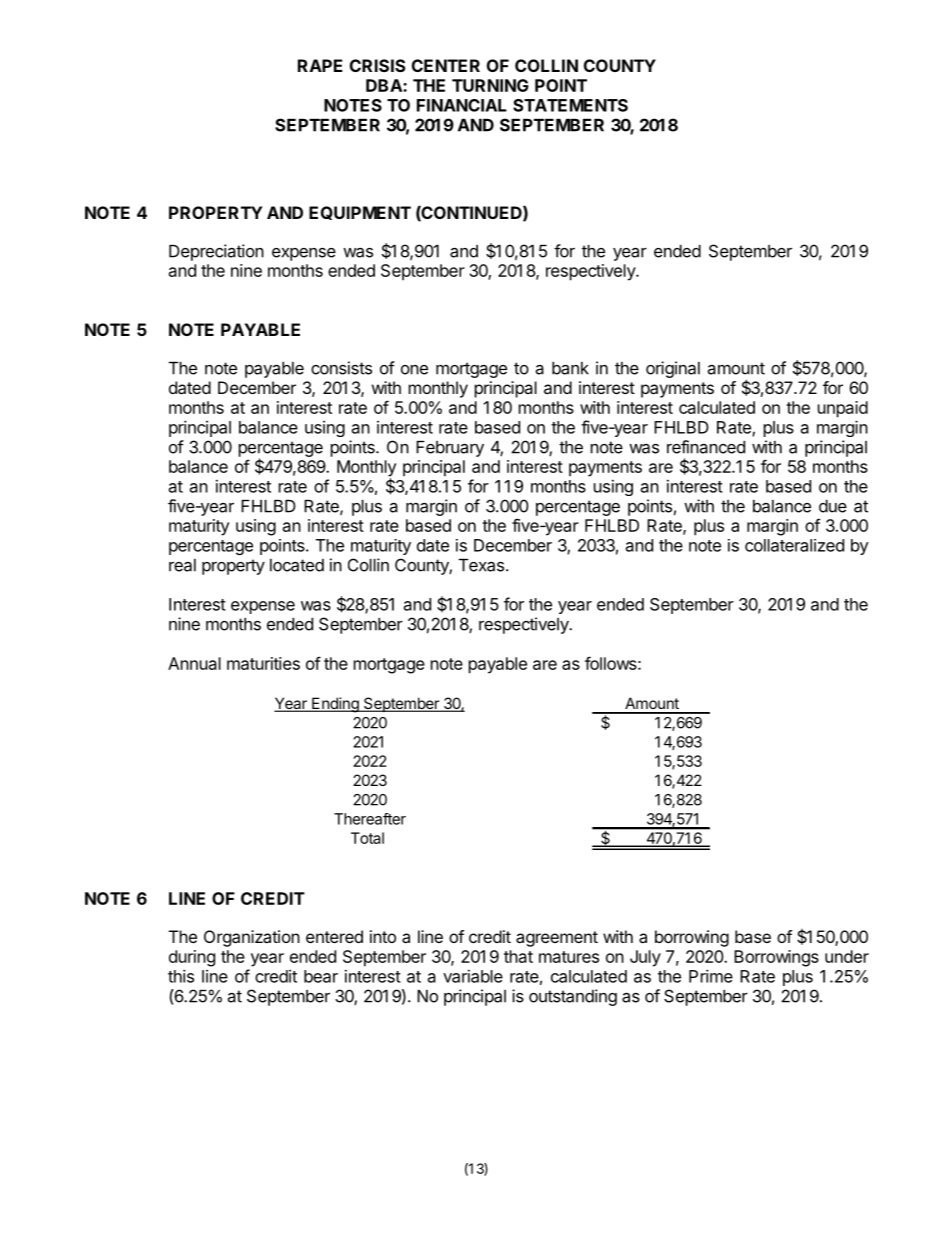 Image resolution: width=952 pixels, height=1233 pixels. Describe the element at coordinates (490, 85) in the screenshot. I see `TURNING` at that location.
